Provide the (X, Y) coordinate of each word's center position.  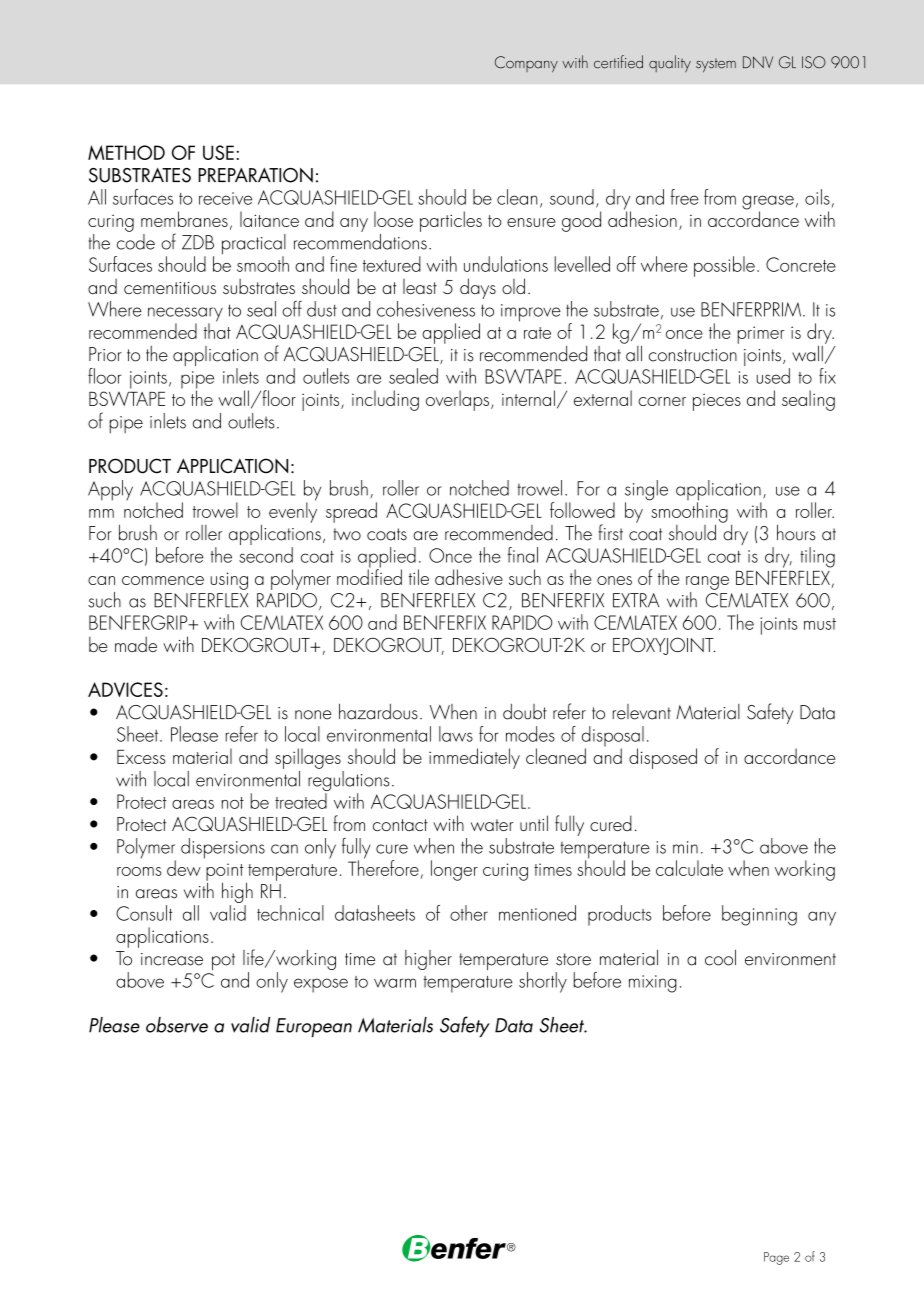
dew (184, 868)
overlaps (459, 400)
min (685, 847)
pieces (717, 402)
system (716, 66)
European (314, 1027)
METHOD (126, 152)
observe (177, 1025)
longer (454, 870)
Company (526, 64)
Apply (110, 490)
